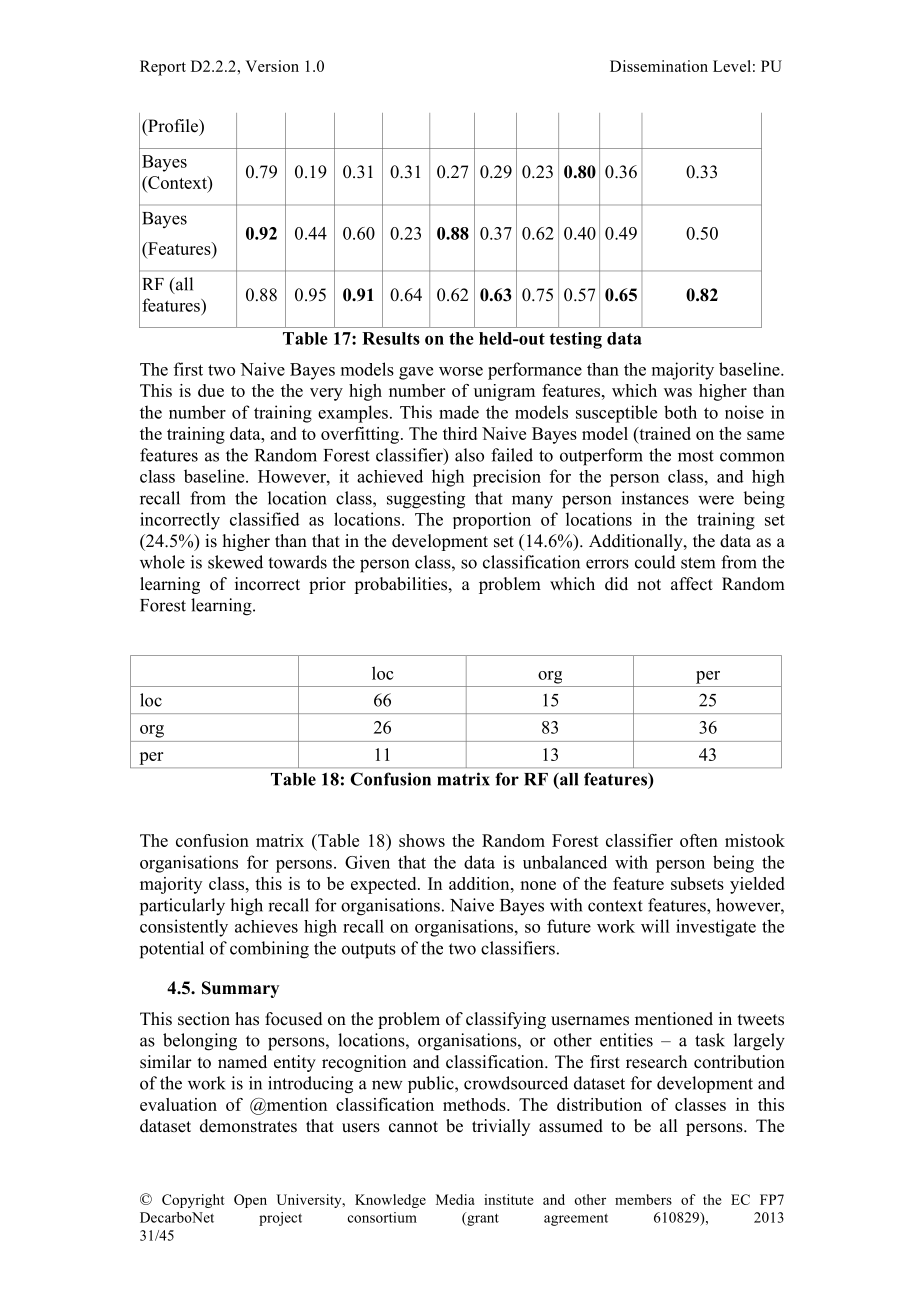  Describe the element at coordinates (235, 562) in the document. I see `skewed` at that location.
